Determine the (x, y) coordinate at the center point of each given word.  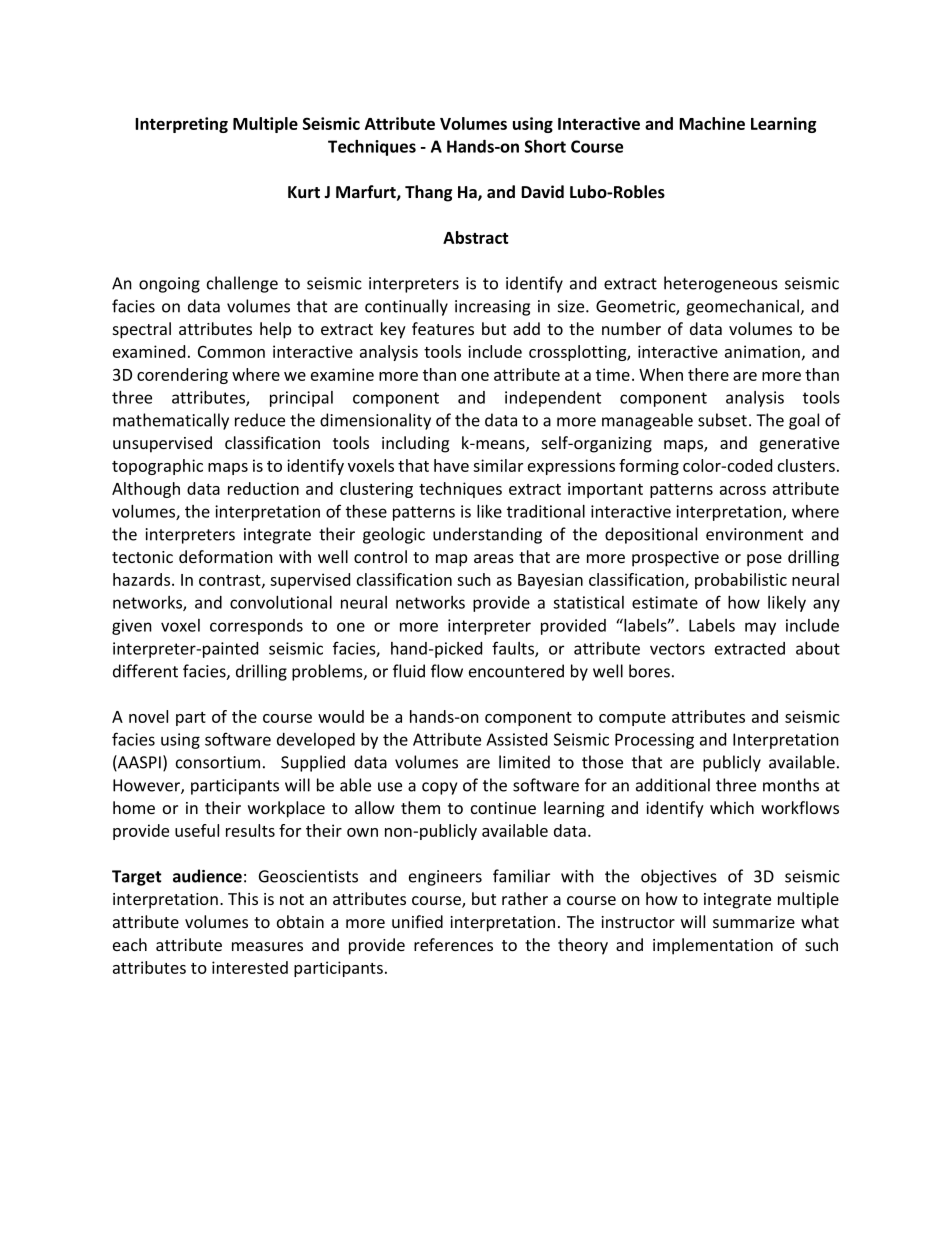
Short (545, 146)
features (443, 328)
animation (762, 351)
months (791, 785)
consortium (218, 762)
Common (231, 352)
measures (267, 946)
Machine (712, 123)
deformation (226, 556)
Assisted (516, 739)
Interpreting (181, 125)
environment (754, 534)
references (453, 944)
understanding (487, 535)
